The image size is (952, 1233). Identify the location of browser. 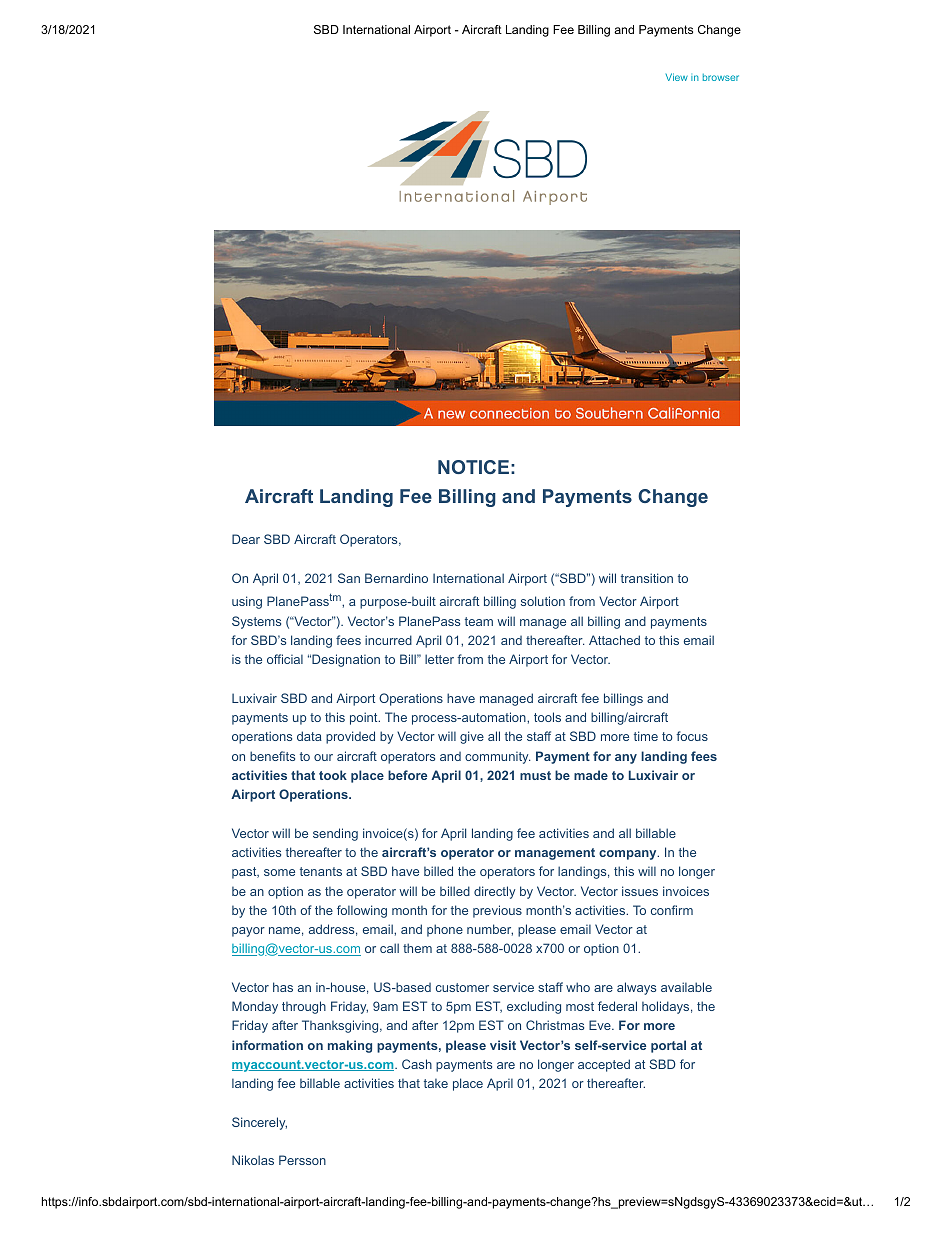
(721, 77).
